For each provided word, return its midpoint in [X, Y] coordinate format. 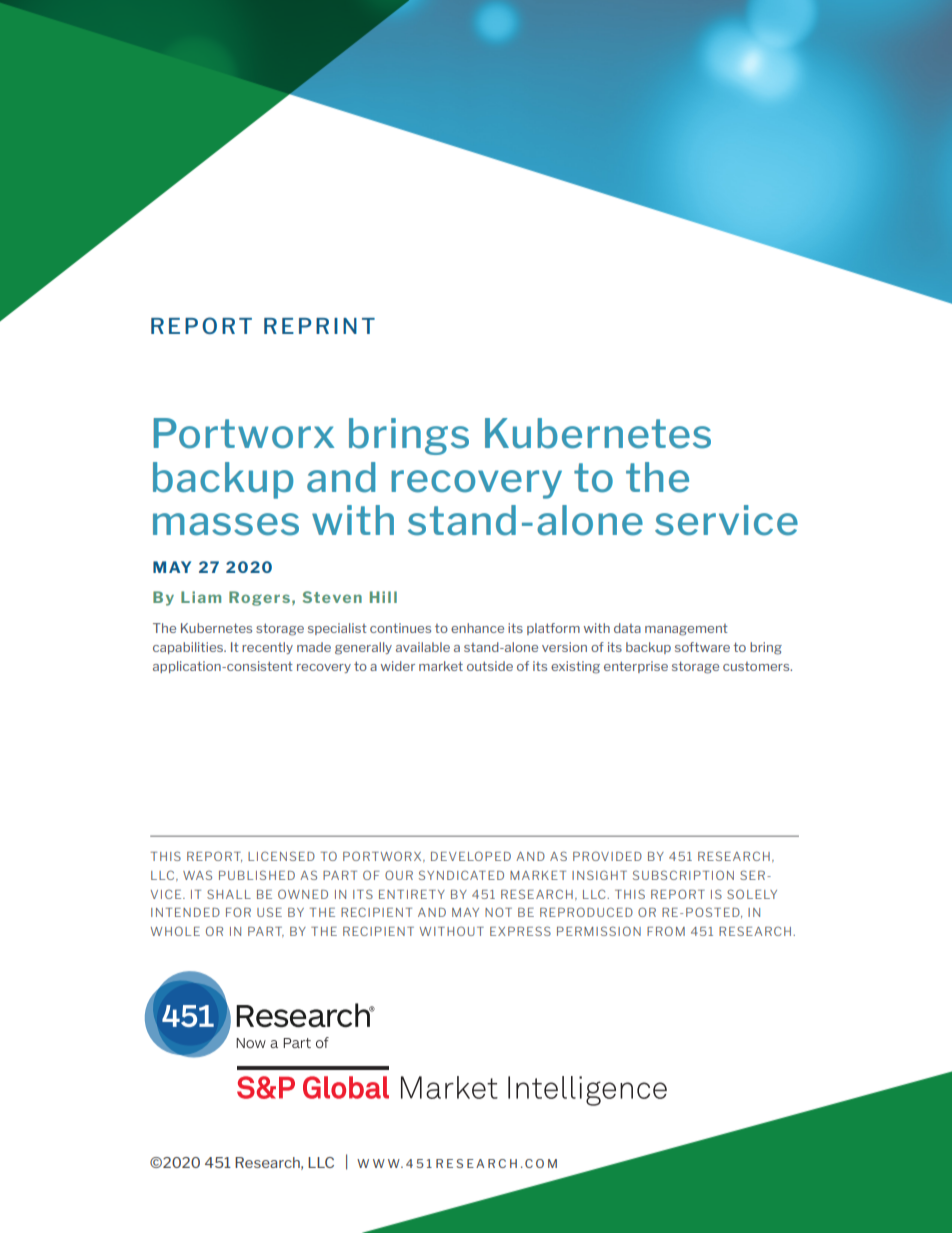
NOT [498, 912]
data [627, 628]
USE [269, 912]
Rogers [259, 598]
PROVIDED [607, 856]
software [702, 647]
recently [267, 648]
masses [226, 524]
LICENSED [281, 856]
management [686, 630]
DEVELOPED [471, 856]
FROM [666, 931]
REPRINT [319, 326]
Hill [383, 597]
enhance [477, 628]
